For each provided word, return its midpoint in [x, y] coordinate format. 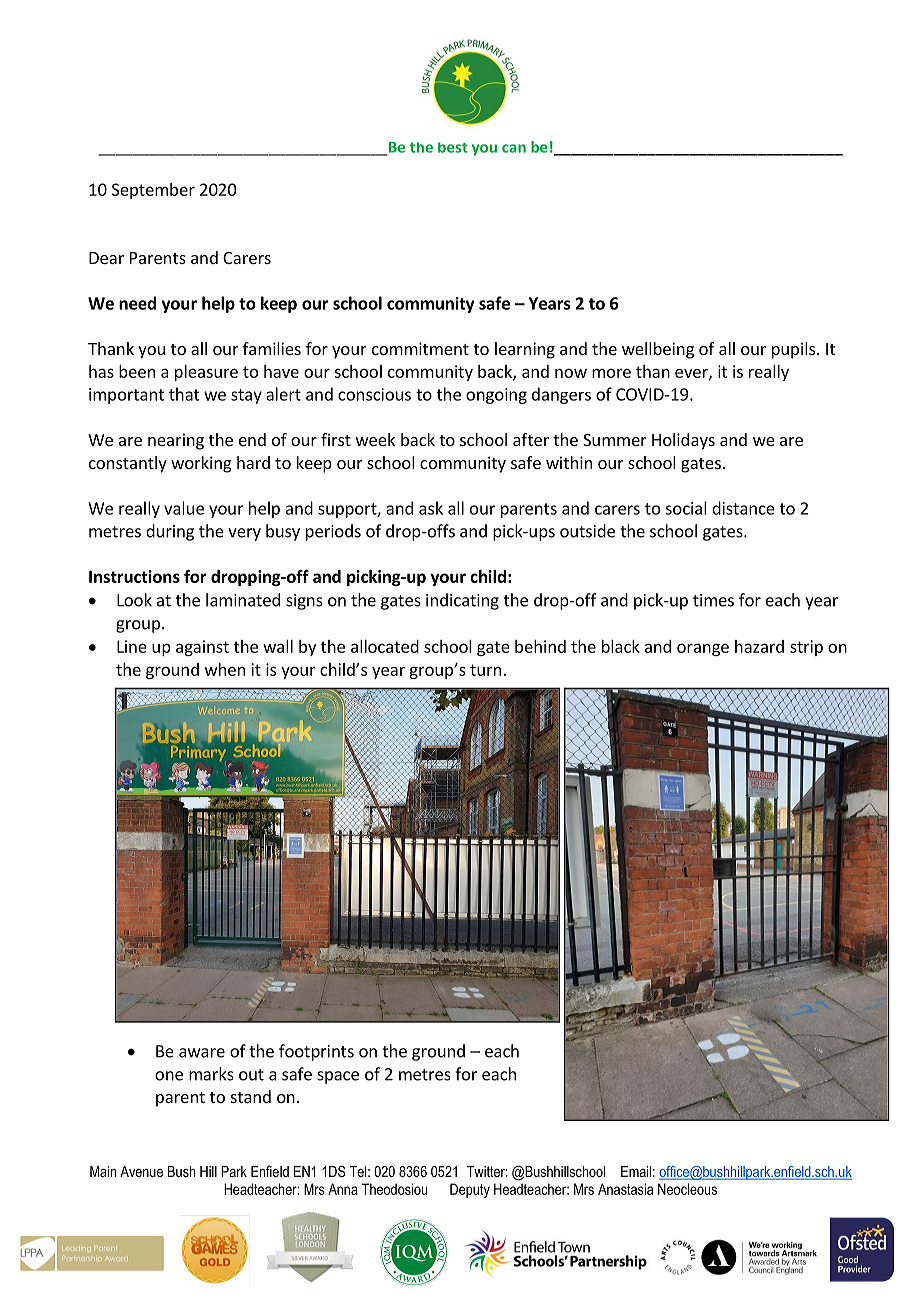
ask [431, 508]
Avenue [141, 1171]
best [453, 147]
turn [485, 670]
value [184, 508]
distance [743, 508]
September [153, 191]
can [514, 148]
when [225, 669]
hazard [759, 646]
